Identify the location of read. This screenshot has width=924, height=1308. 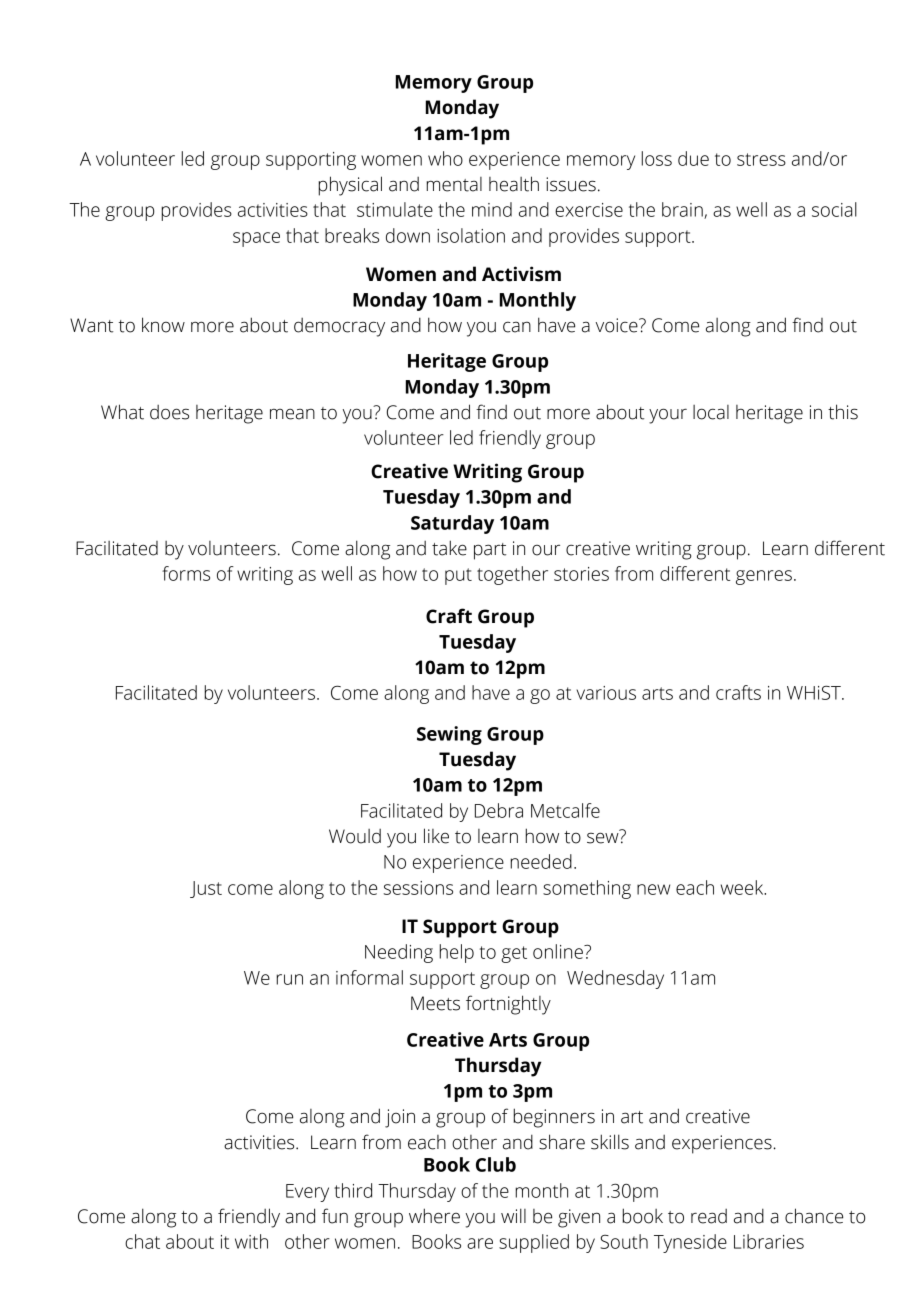
(709, 1216).
